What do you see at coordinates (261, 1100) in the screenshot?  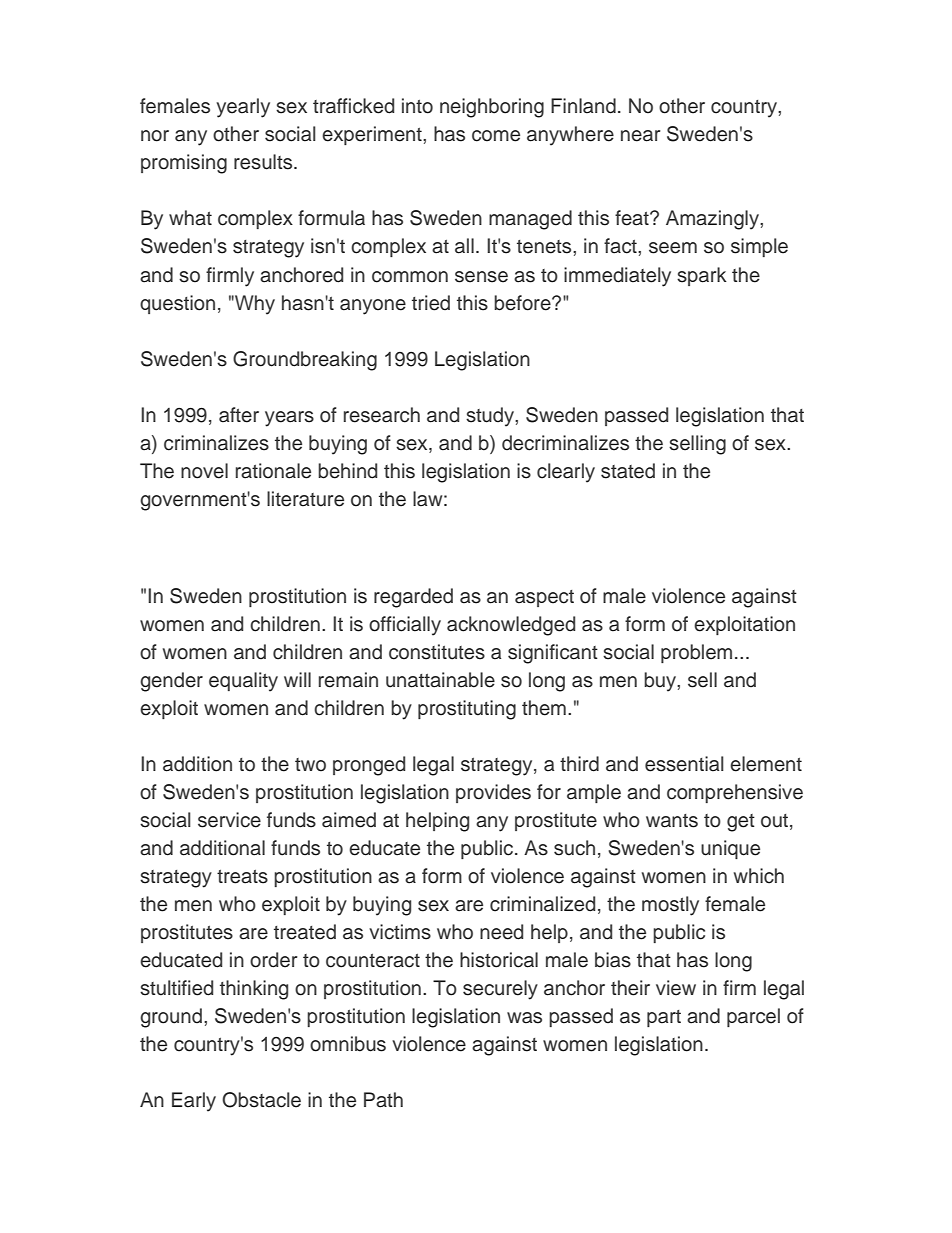 I see `Obstacle` at bounding box center [261, 1100].
